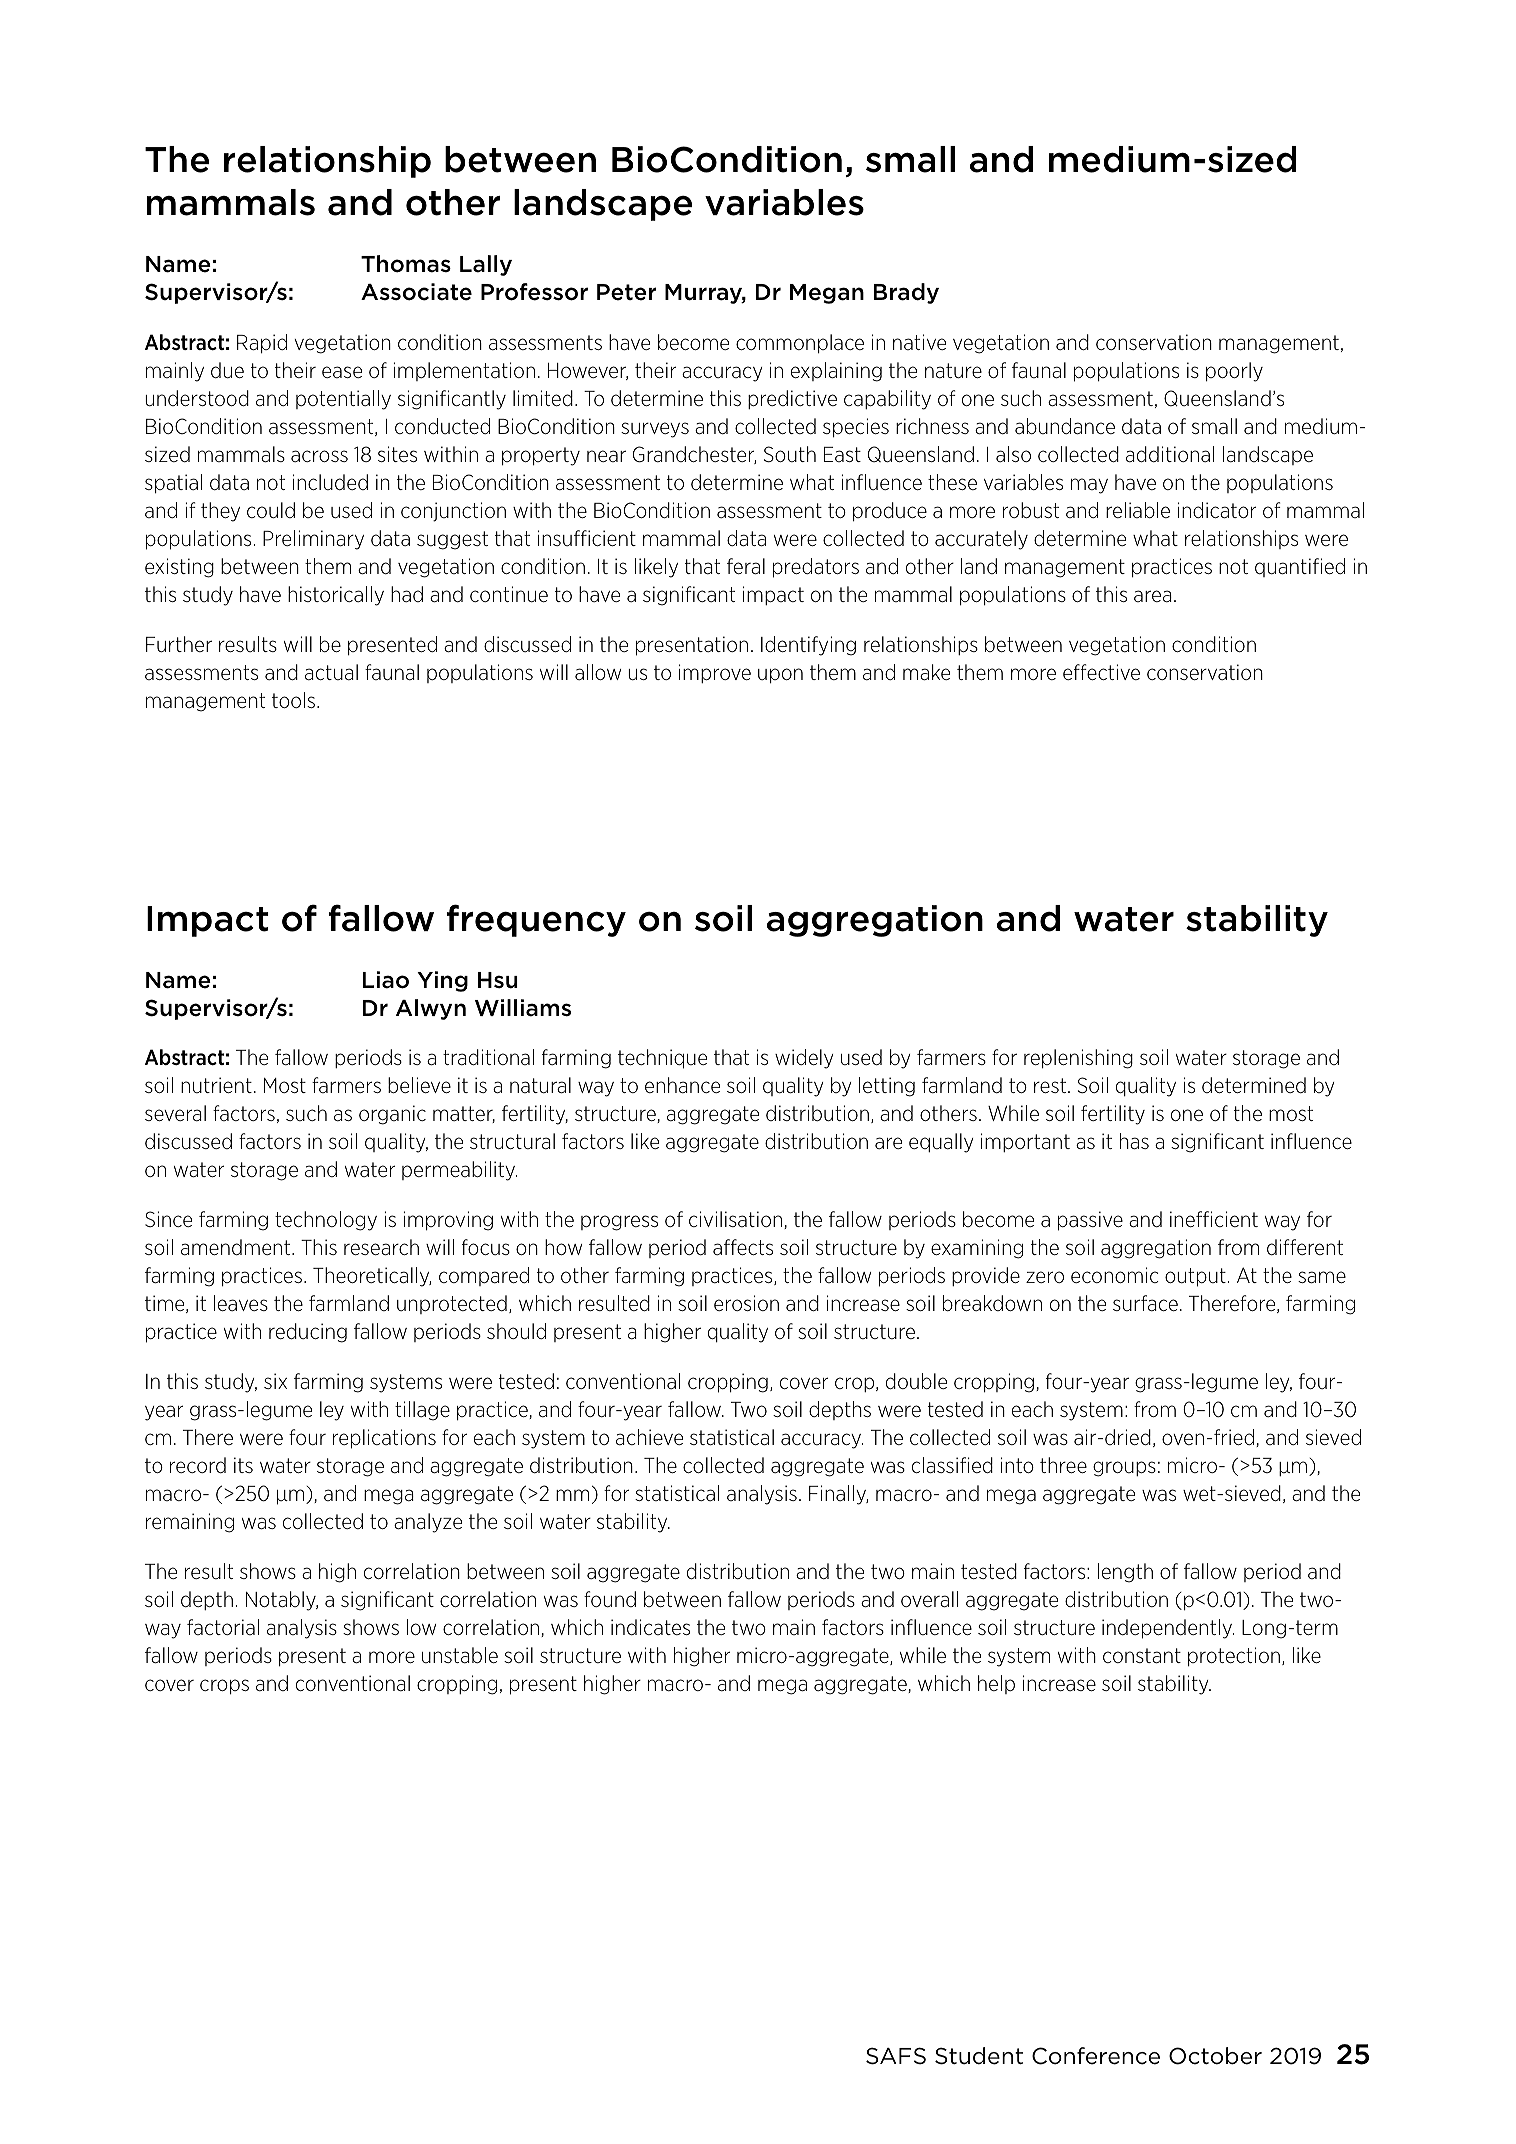 This screenshot has width=1516, height=2144. What do you see at coordinates (1234, 372) in the screenshot?
I see `poorly` at bounding box center [1234, 372].
